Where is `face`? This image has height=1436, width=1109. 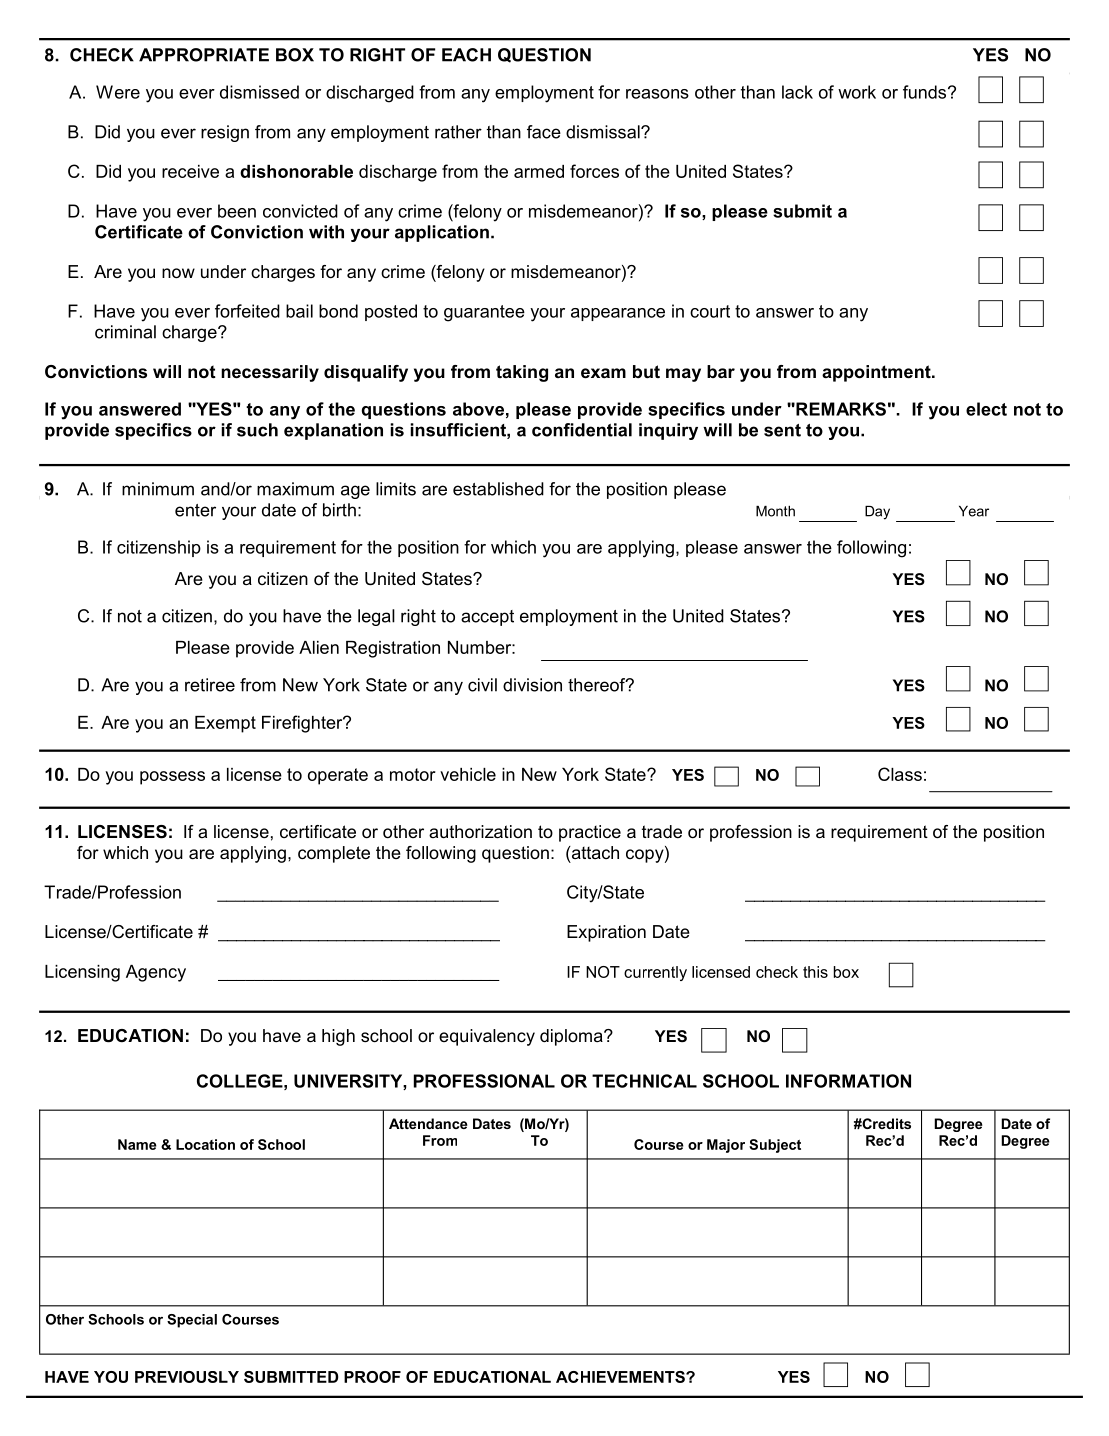 face is located at coordinates (544, 132).
